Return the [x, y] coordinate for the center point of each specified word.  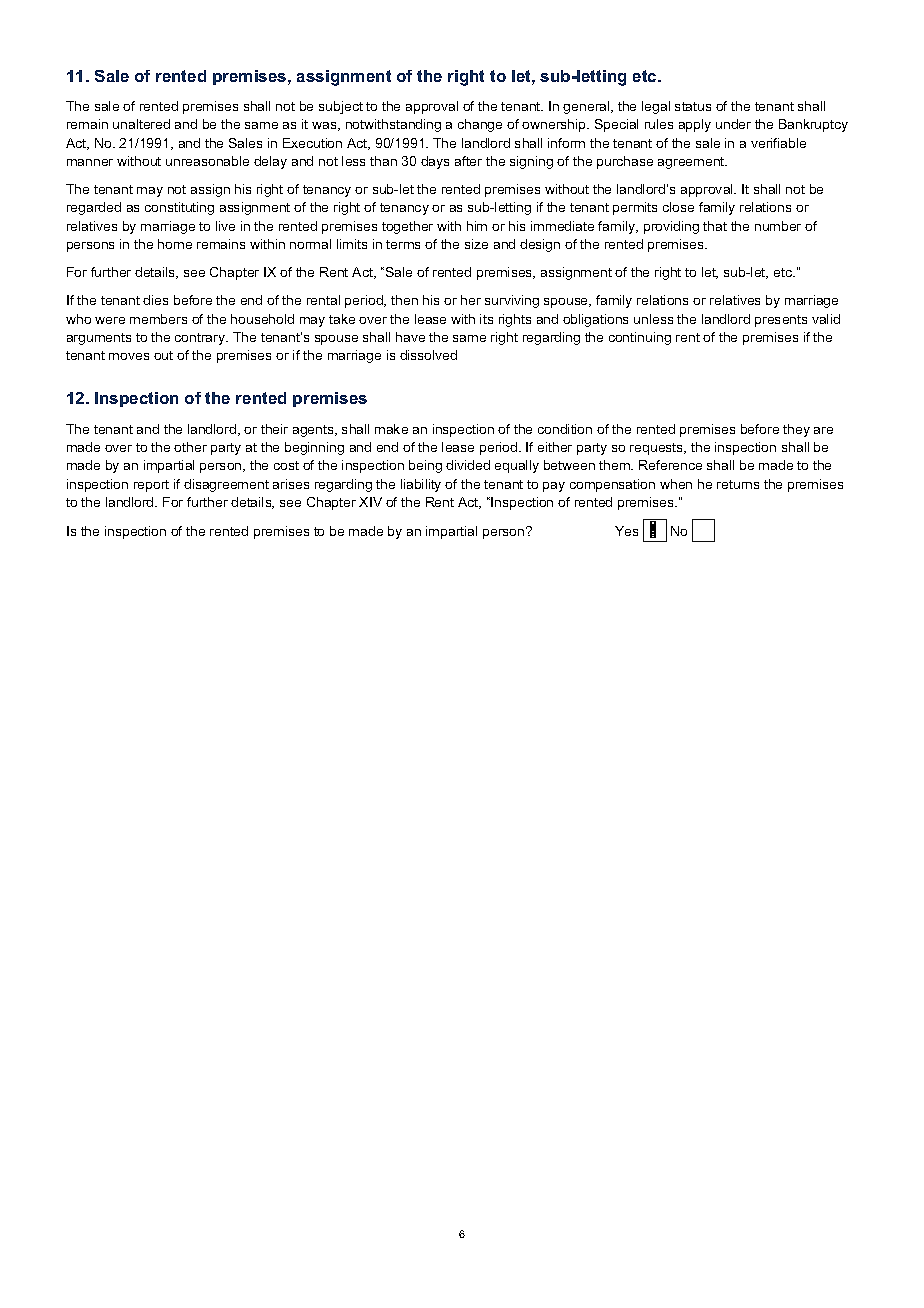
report [151, 486]
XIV [370, 502]
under [733, 124]
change [480, 125]
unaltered [141, 124]
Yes [626, 531]
